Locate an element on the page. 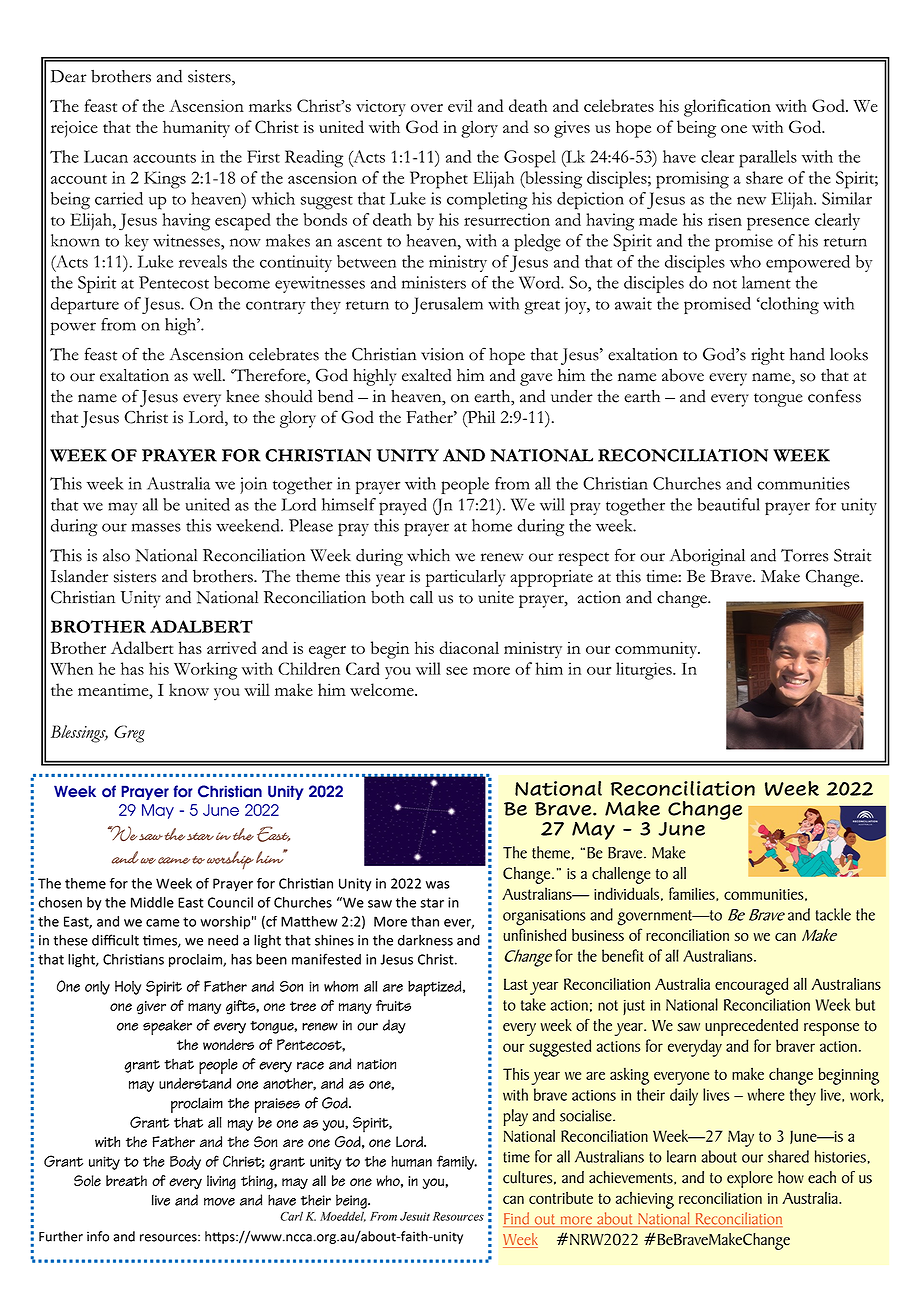 Image resolution: width=924 pixels, height=1308 pixels. encouraged is located at coordinates (751, 986).
